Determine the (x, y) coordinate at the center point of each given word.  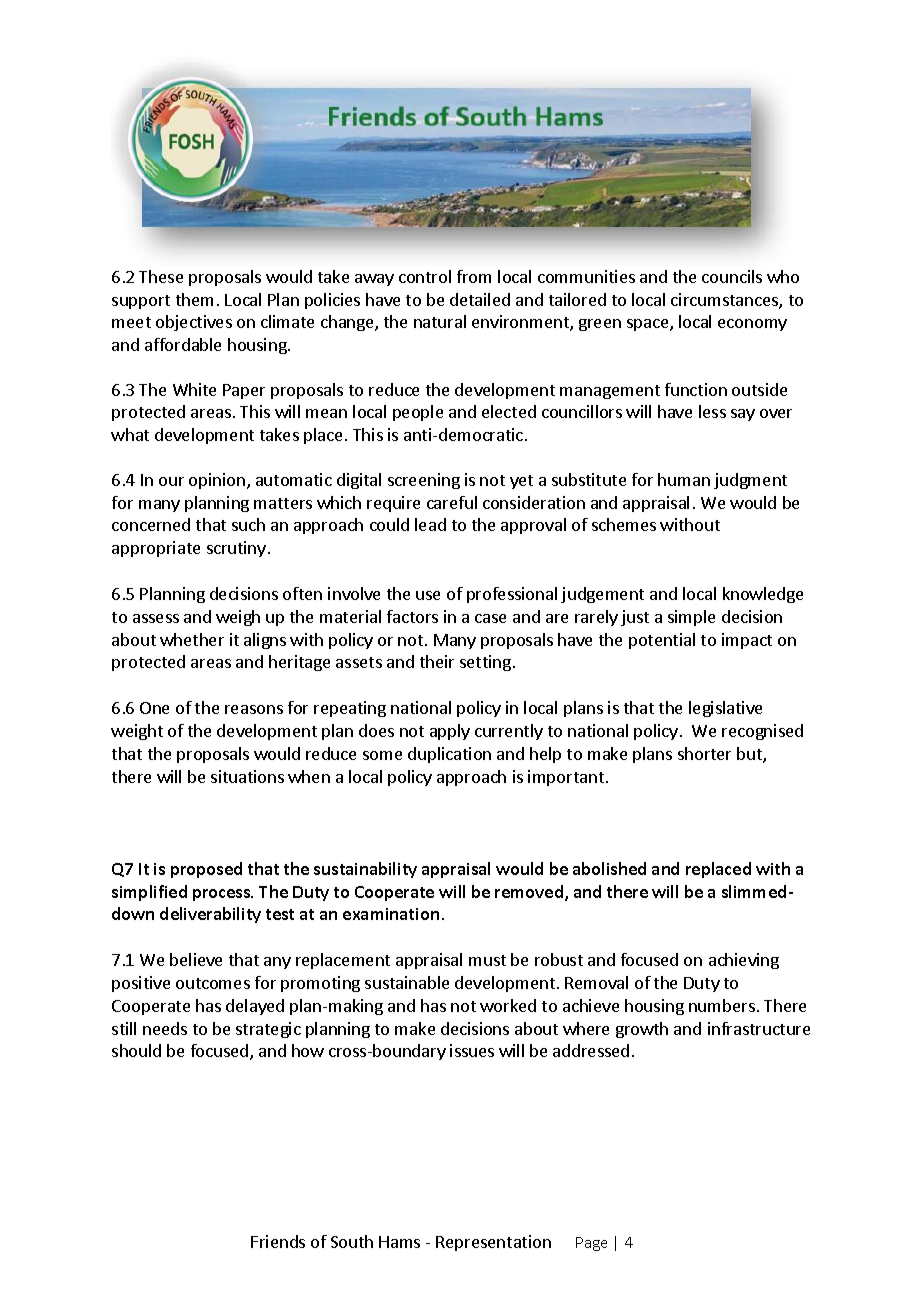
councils (732, 276)
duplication (449, 755)
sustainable (407, 982)
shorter (704, 753)
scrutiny (236, 549)
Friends (278, 1241)
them (194, 299)
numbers (722, 1005)
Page (591, 1244)
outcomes (213, 983)
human (684, 479)
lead (430, 524)
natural (440, 321)
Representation (493, 1243)
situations (247, 776)
